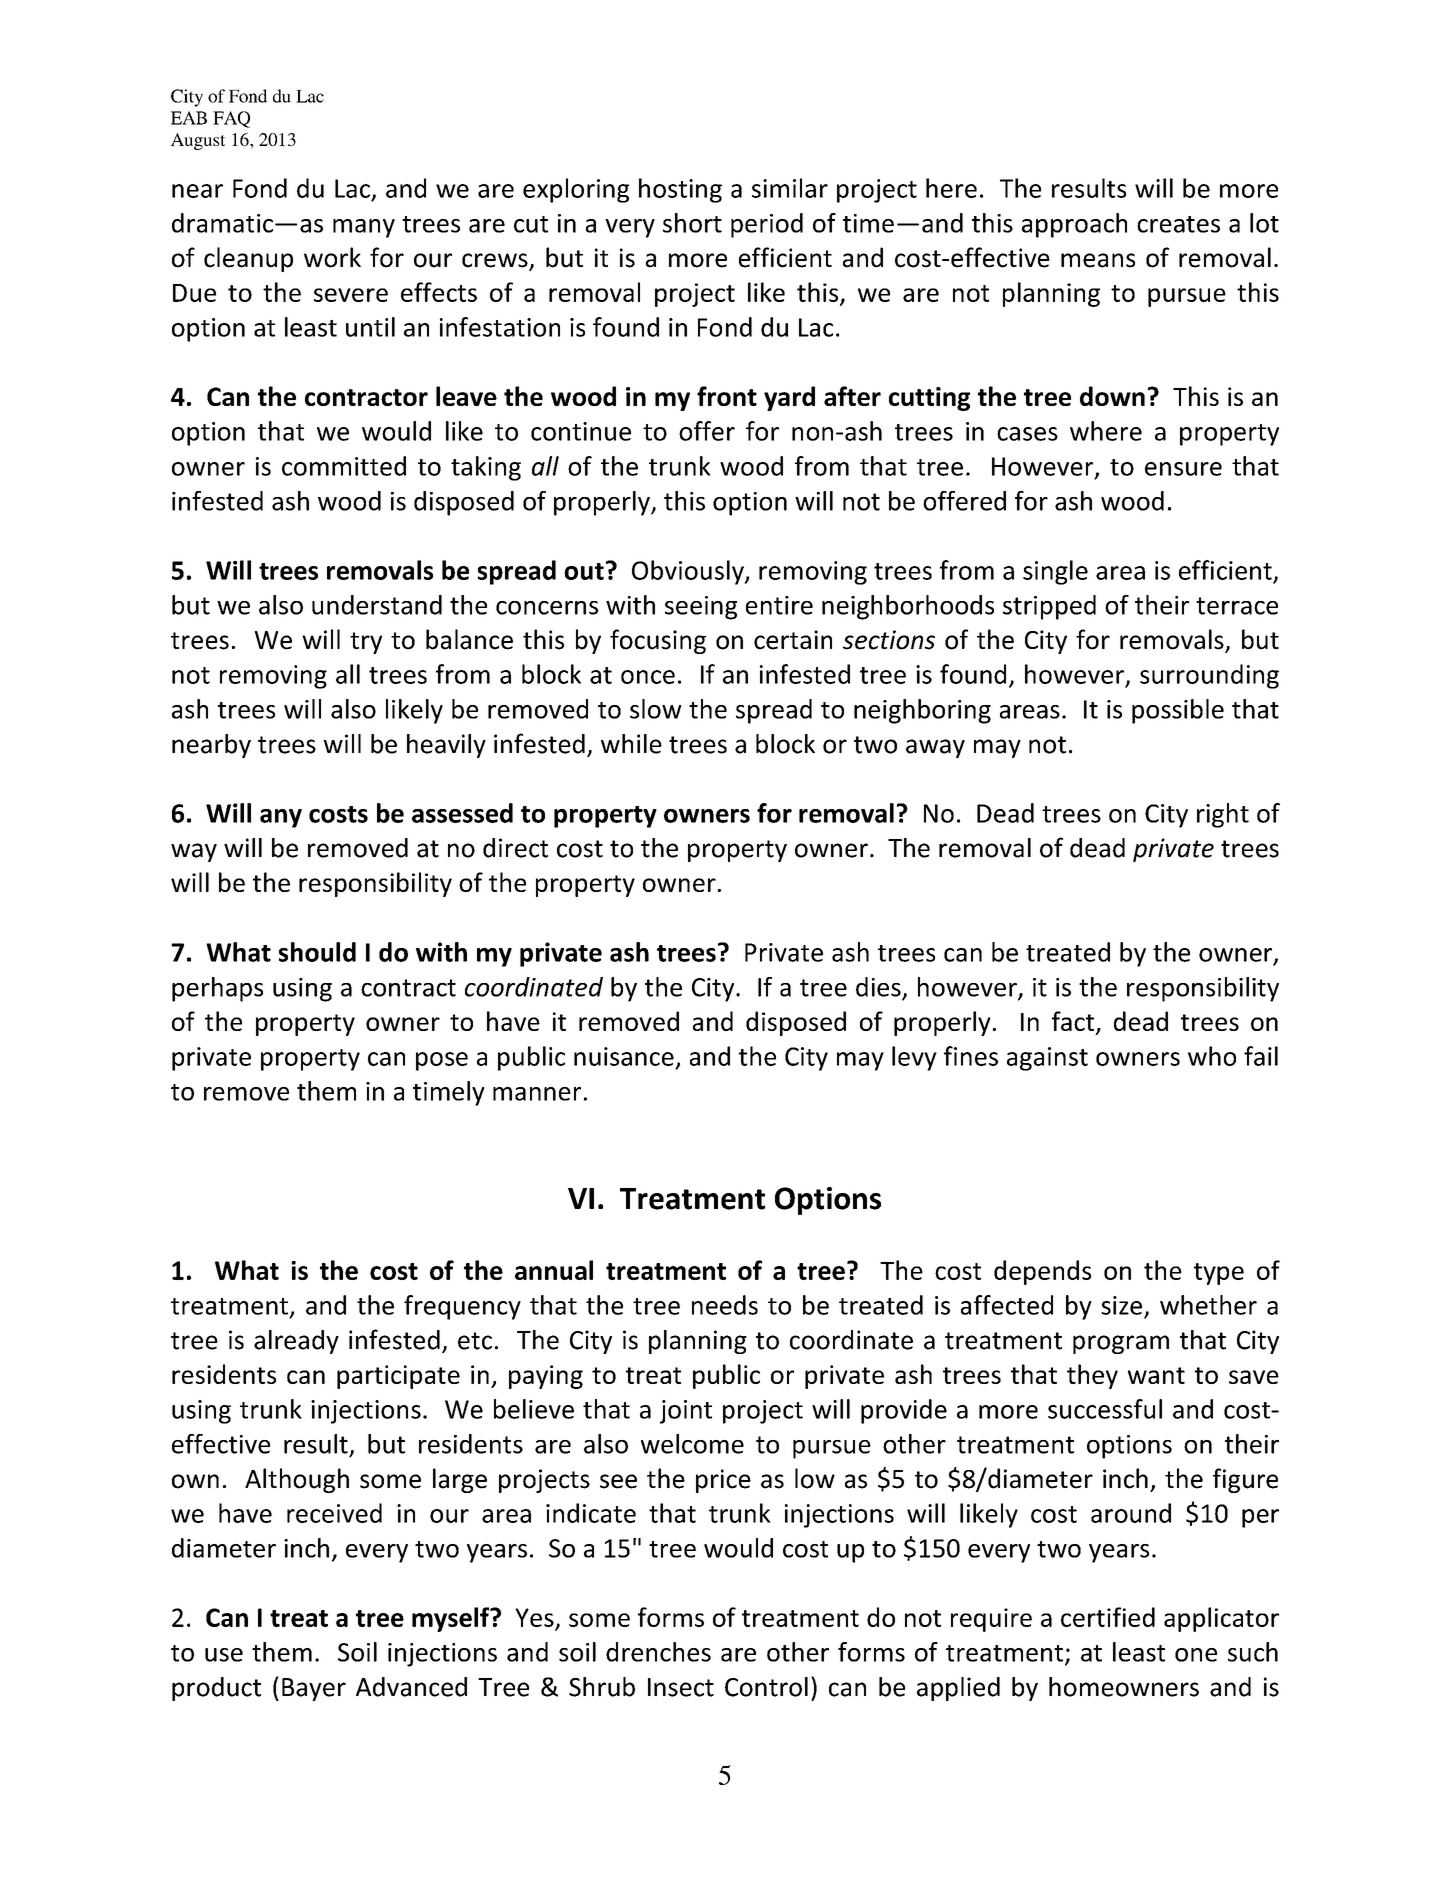 Image resolution: width=1450 pixels, height=1877 pixels. Describe the element at coordinates (879, 988) in the screenshot. I see `dies` at that location.
